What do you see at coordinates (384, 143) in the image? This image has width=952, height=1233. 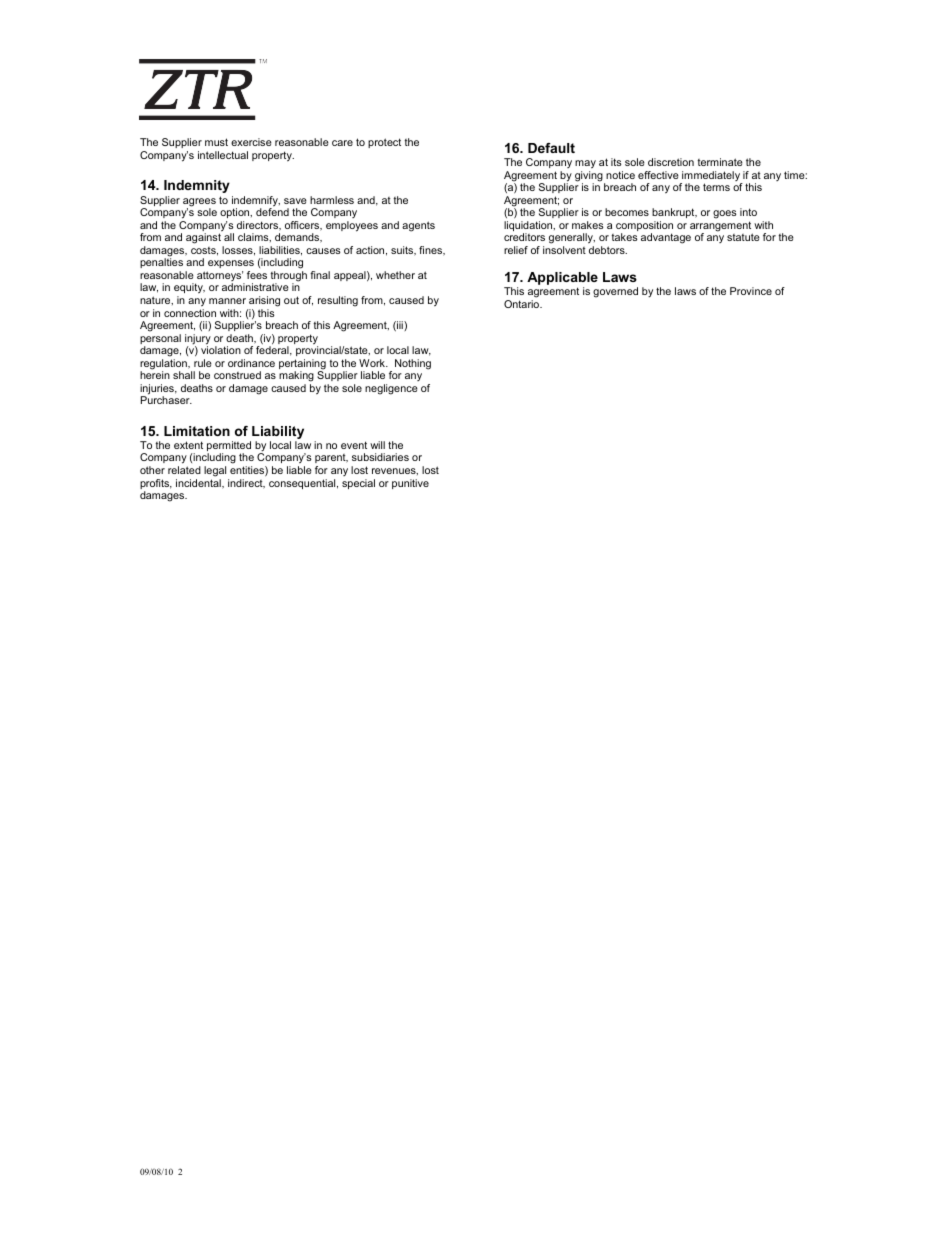 I see `protect` at bounding box center [384, 143].
